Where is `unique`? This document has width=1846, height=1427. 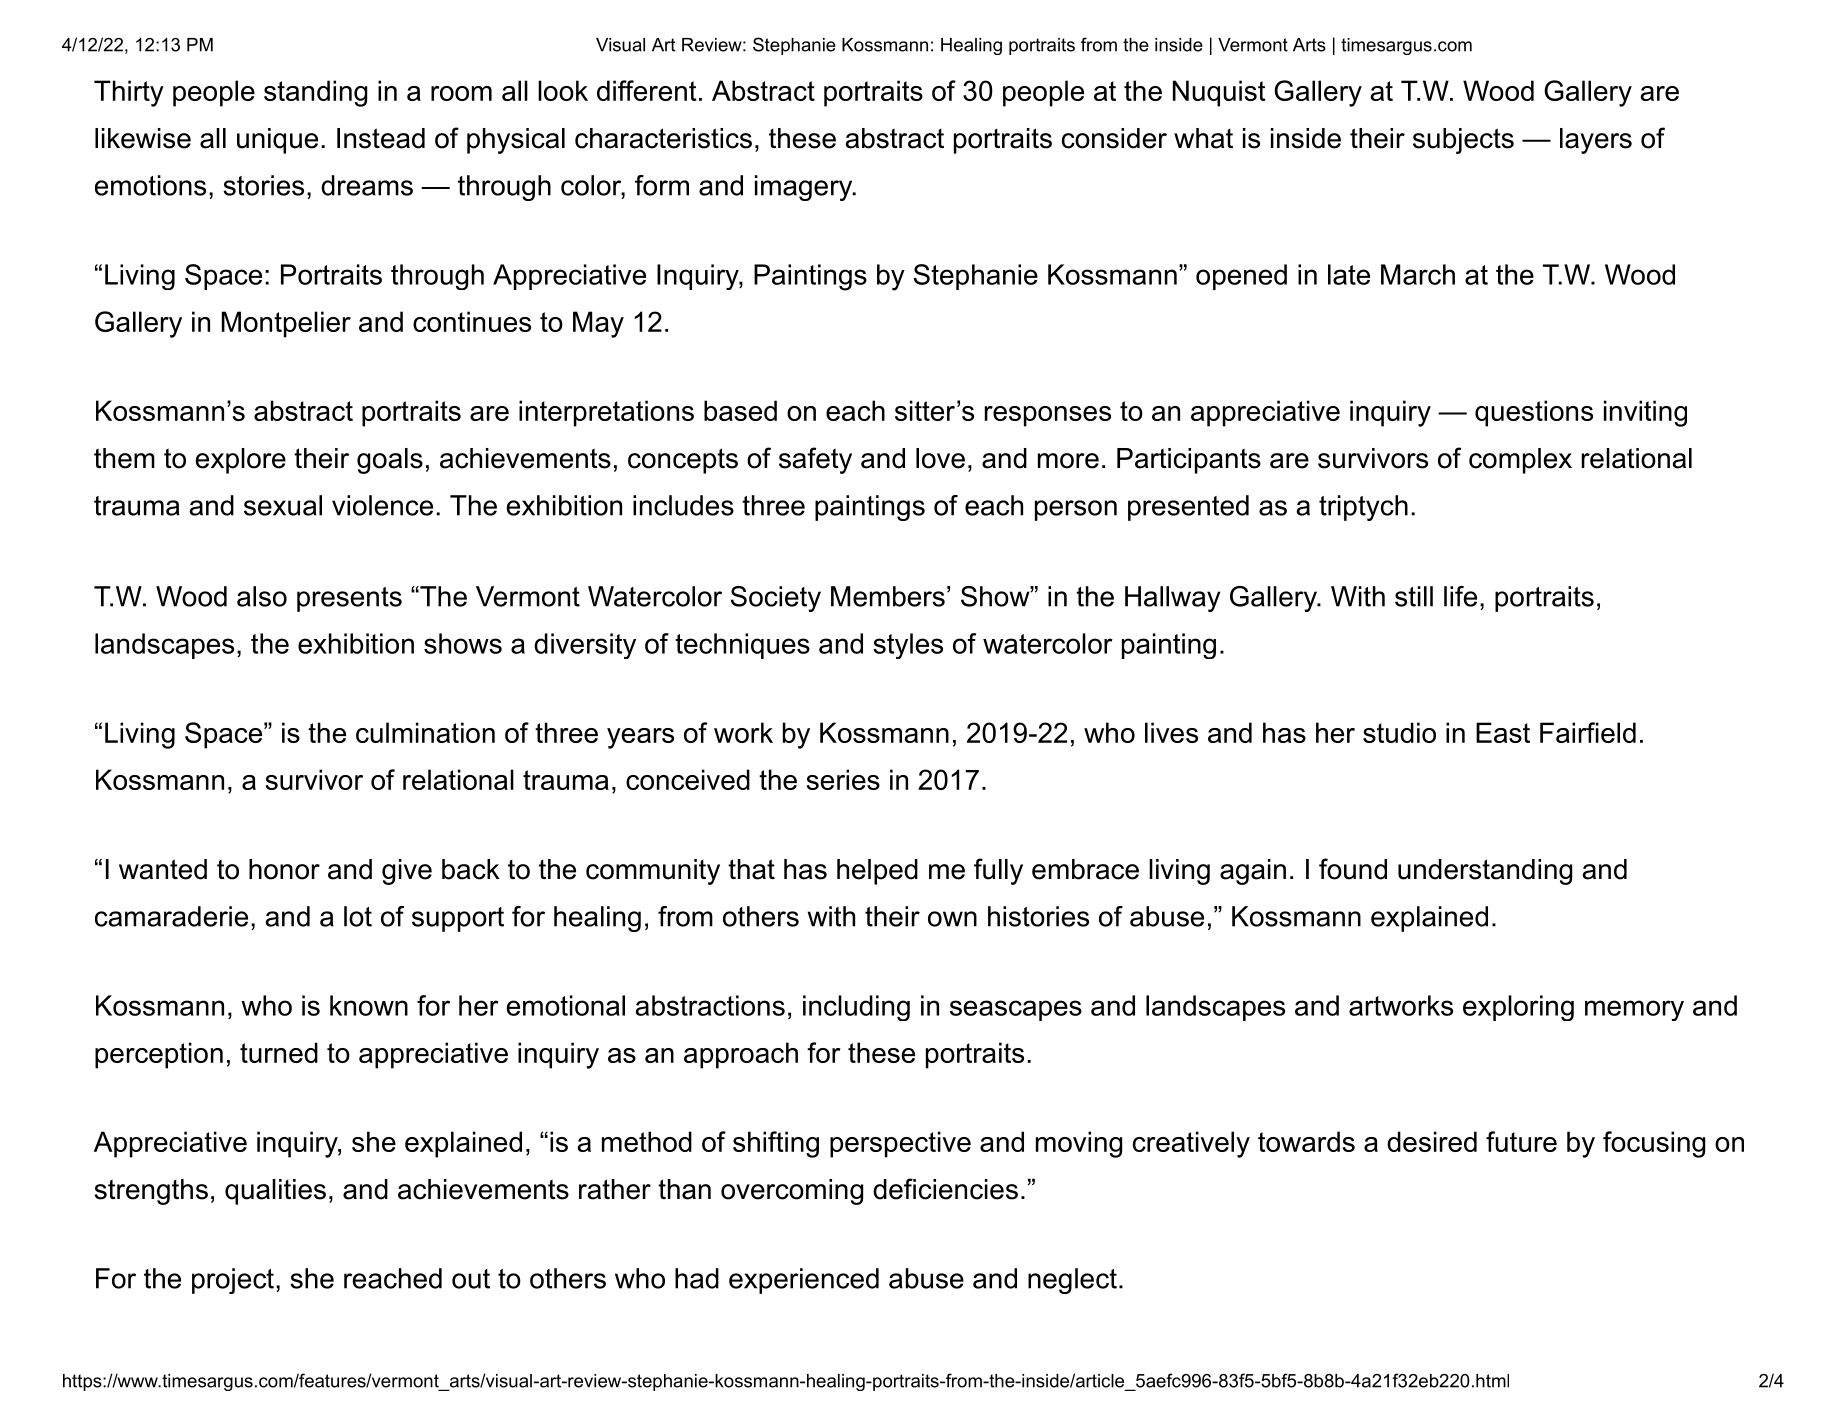
unique is located at coordinates (277, 141).
